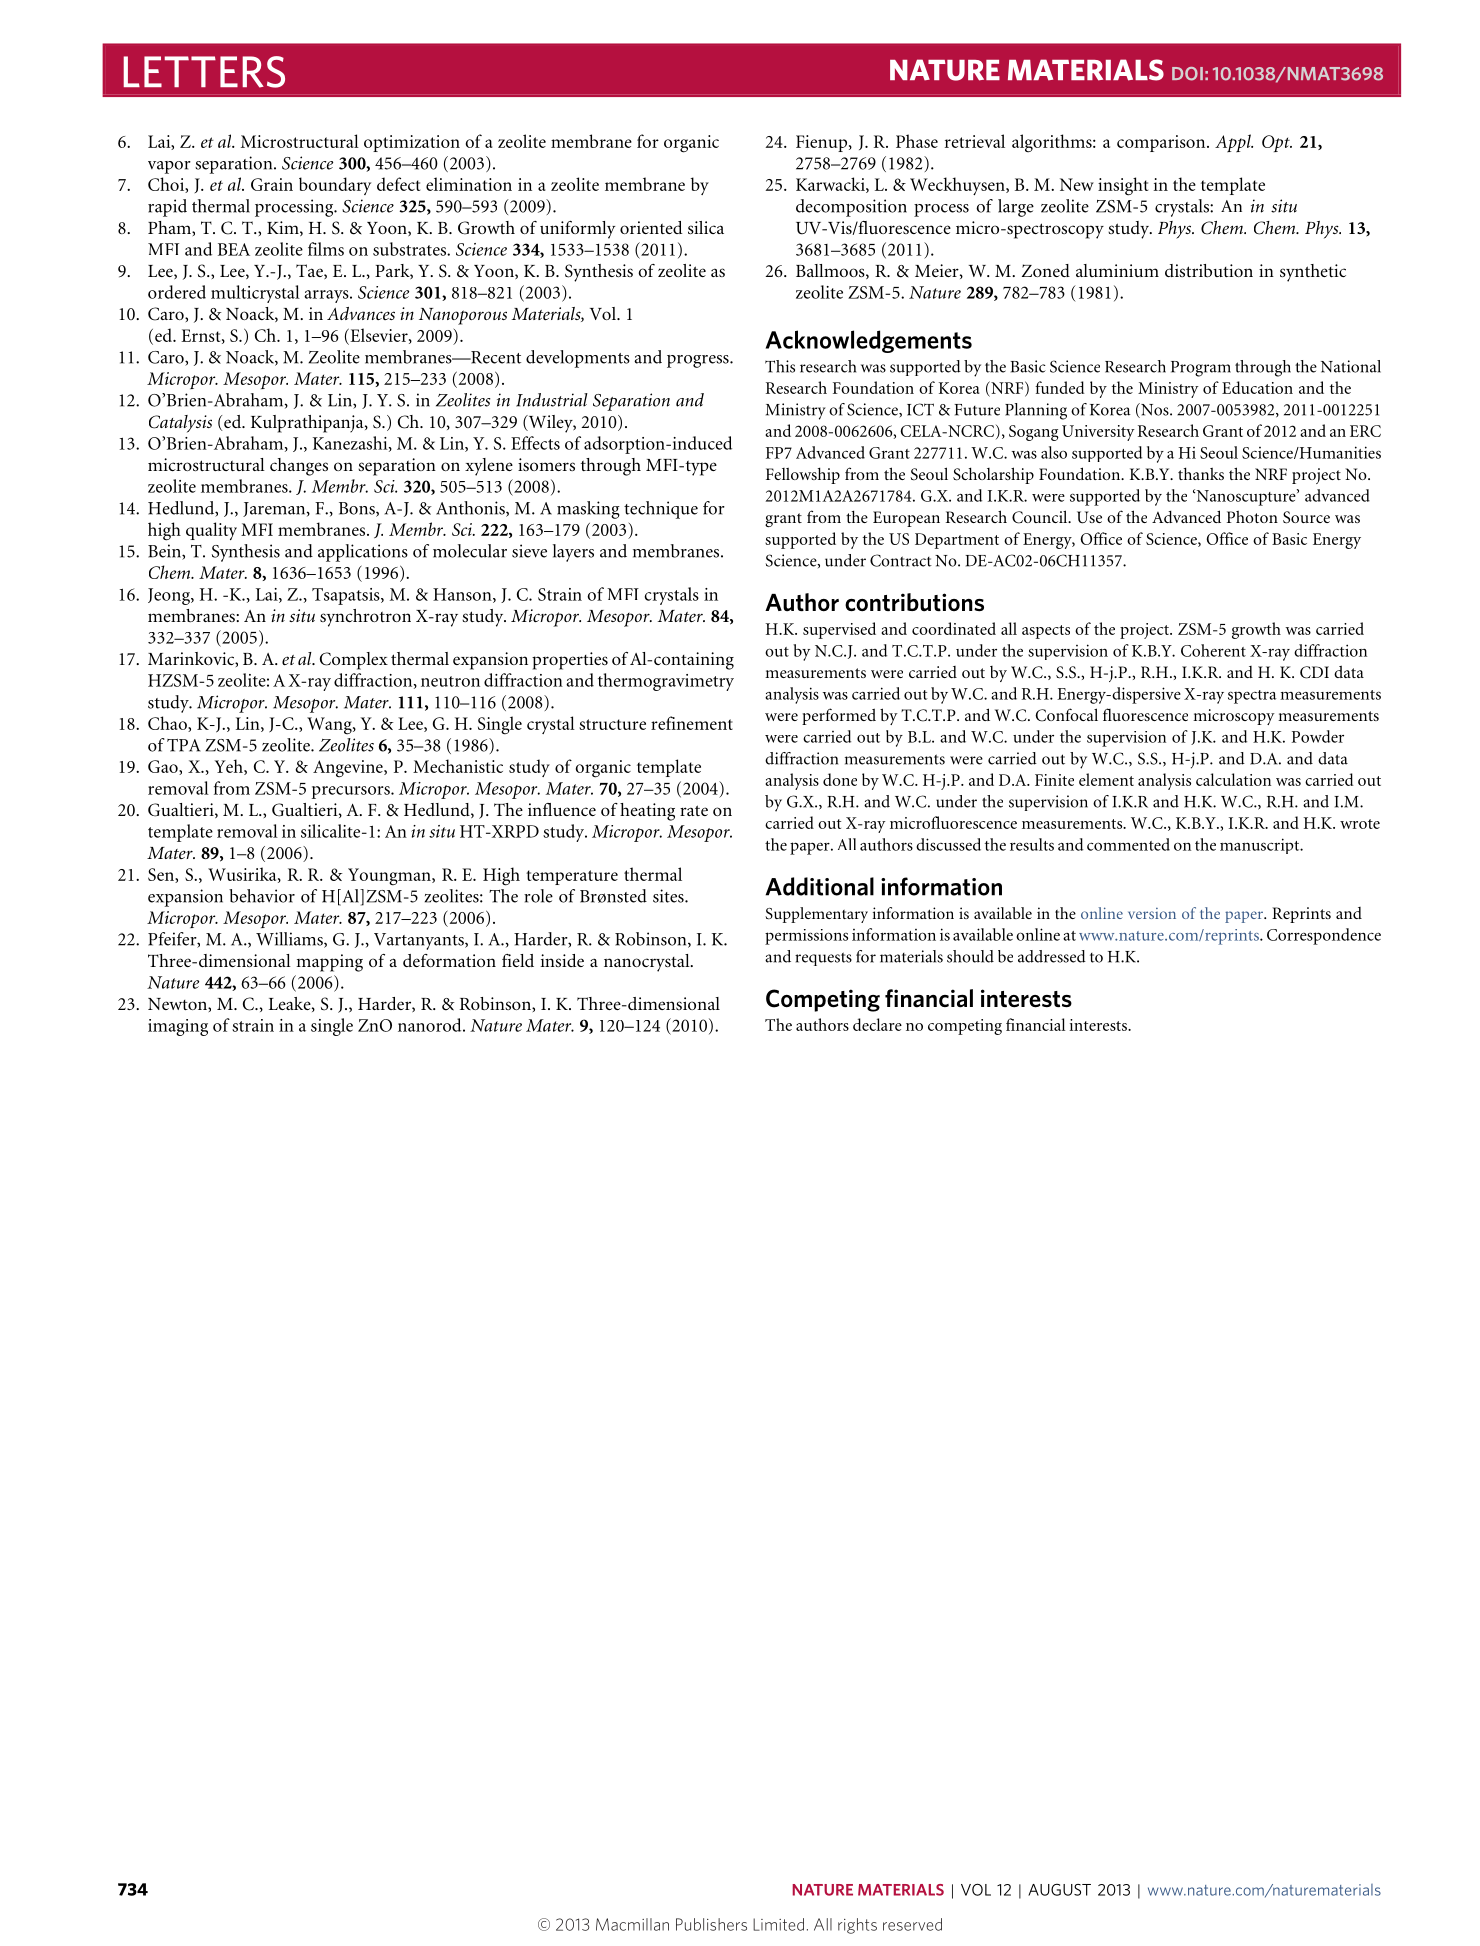  Describe the element at coordinates (335, 186) in the screenshot. I see `boundary` at that location.
